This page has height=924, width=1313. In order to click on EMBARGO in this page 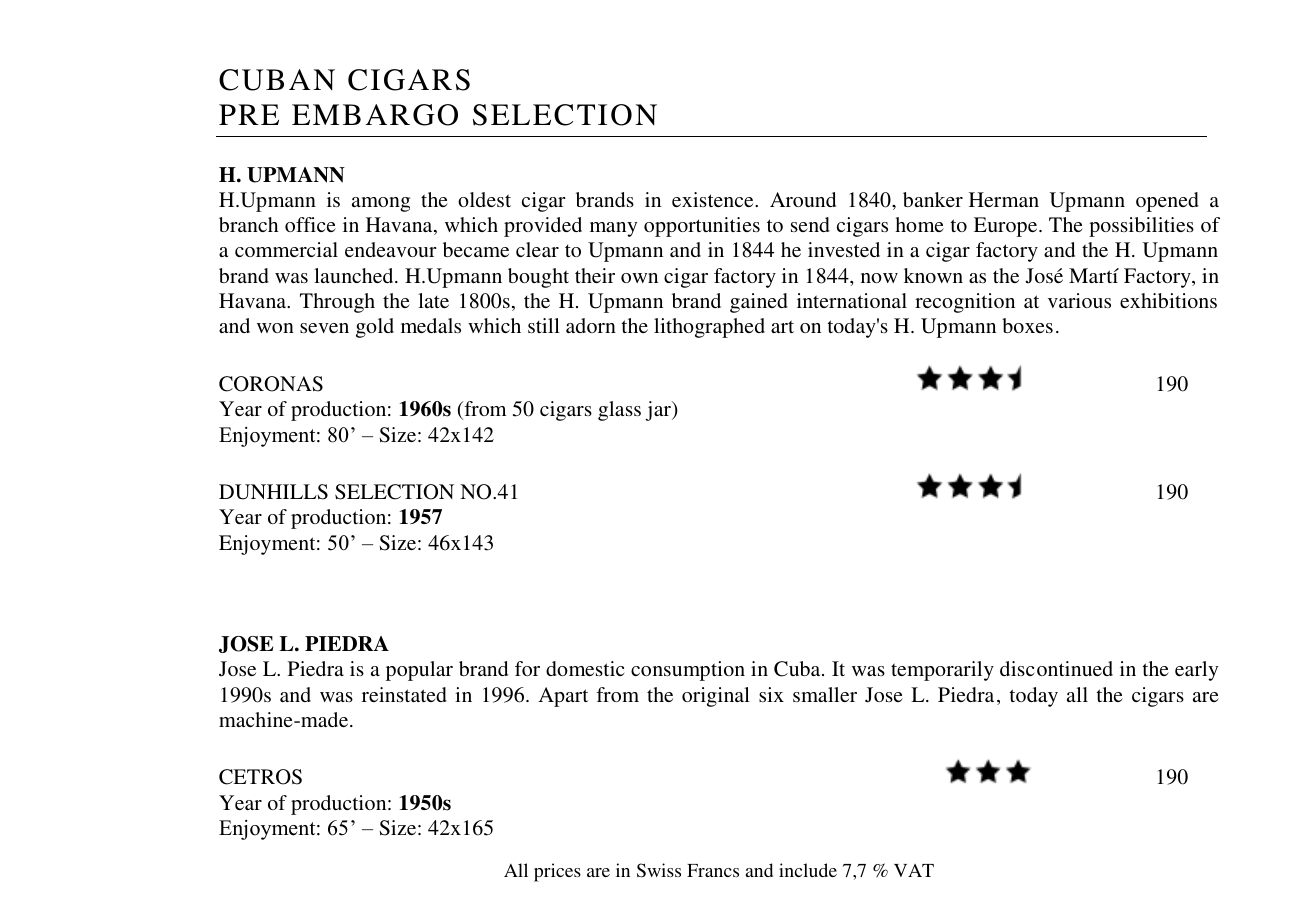, I will do `click(375, 115)`.
